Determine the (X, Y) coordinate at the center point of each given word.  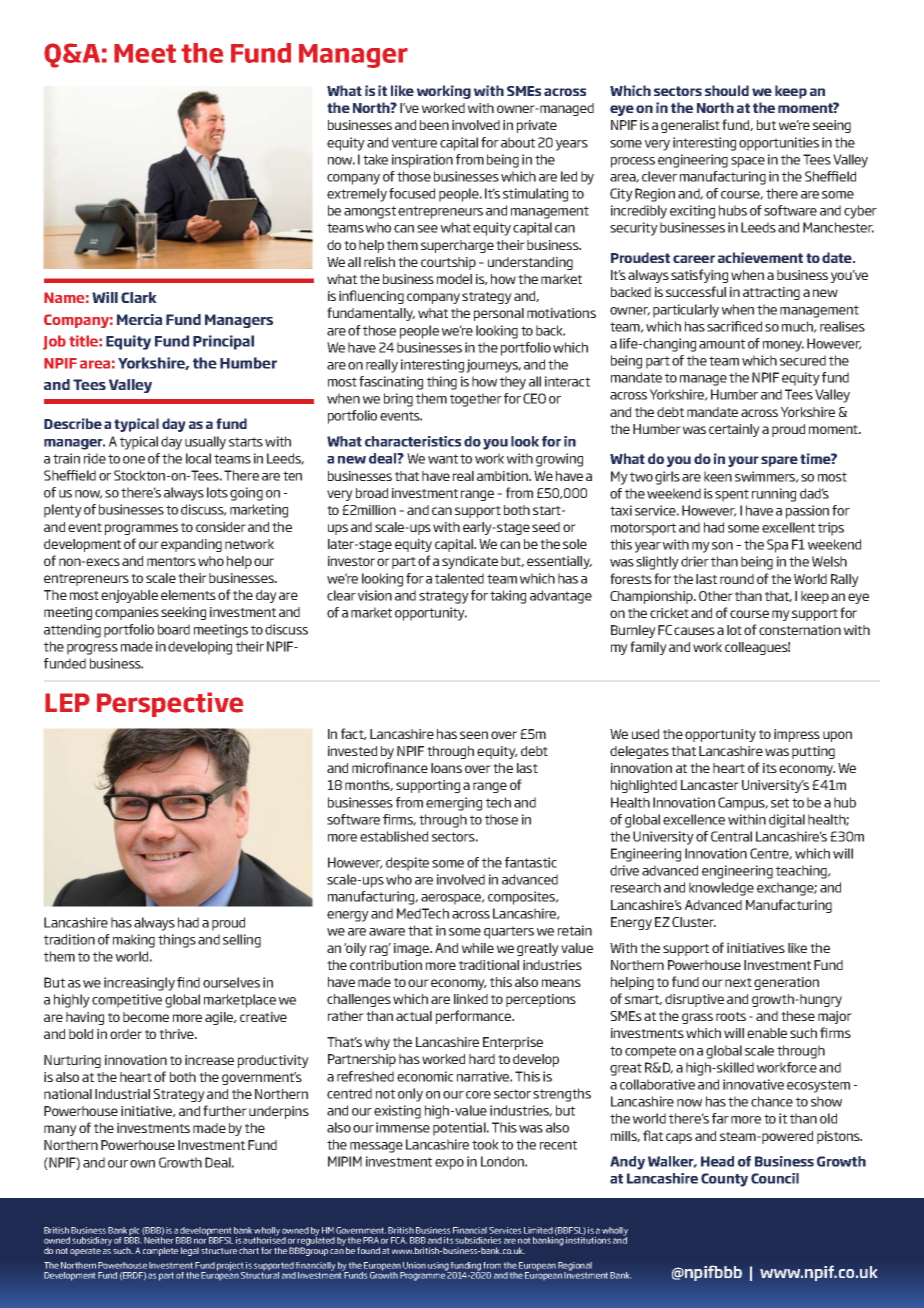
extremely (357, 195)
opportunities (779, 144)
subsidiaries (478, 1240)
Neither (159, 1239)
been (434, 125)
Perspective (170, 704)
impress (797, 735)
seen (474, 735)
